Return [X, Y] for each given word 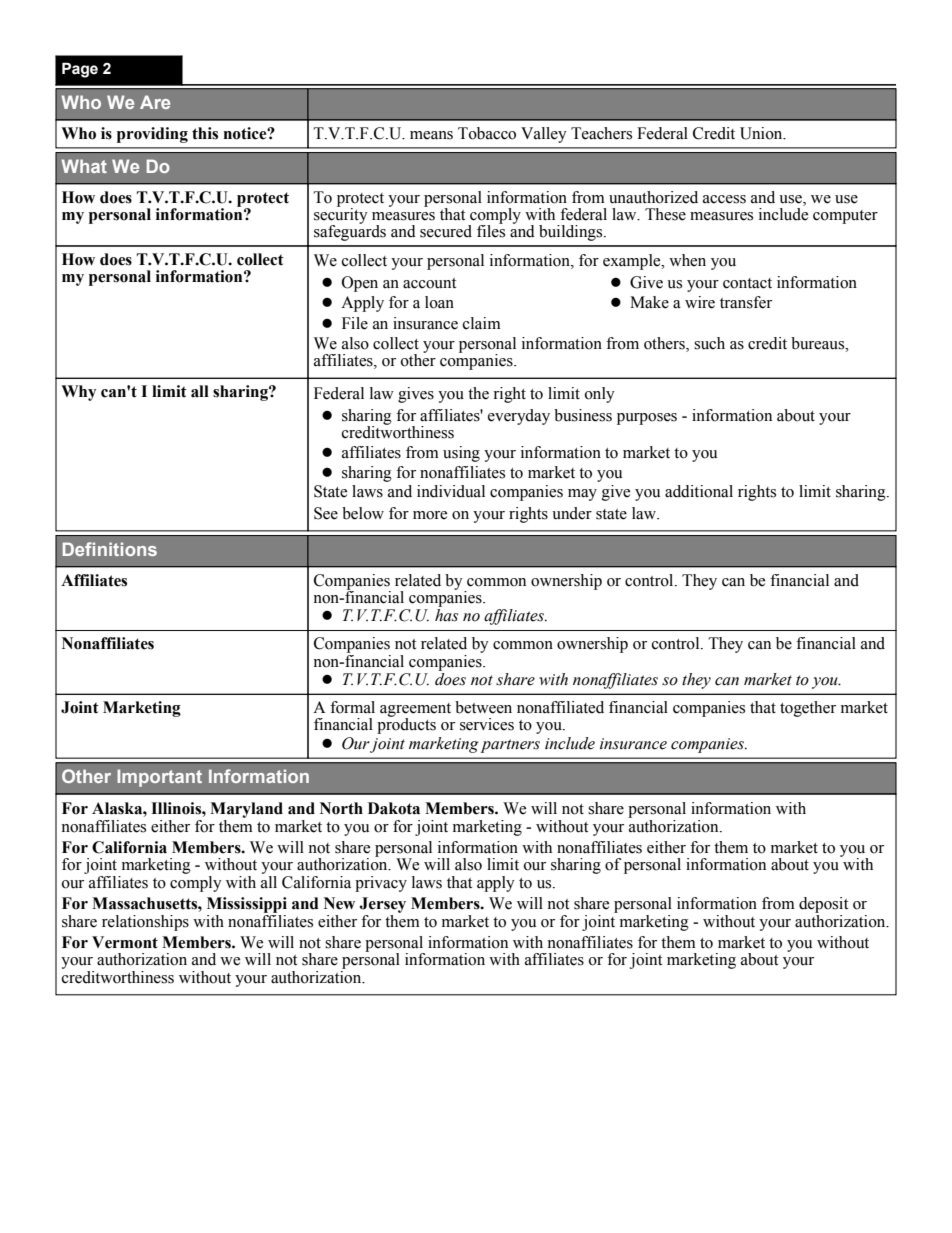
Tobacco [487, 133]
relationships [145, 923]
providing [152, 135]
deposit [823, 906]
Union [762, 133]
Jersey [382, 906]
